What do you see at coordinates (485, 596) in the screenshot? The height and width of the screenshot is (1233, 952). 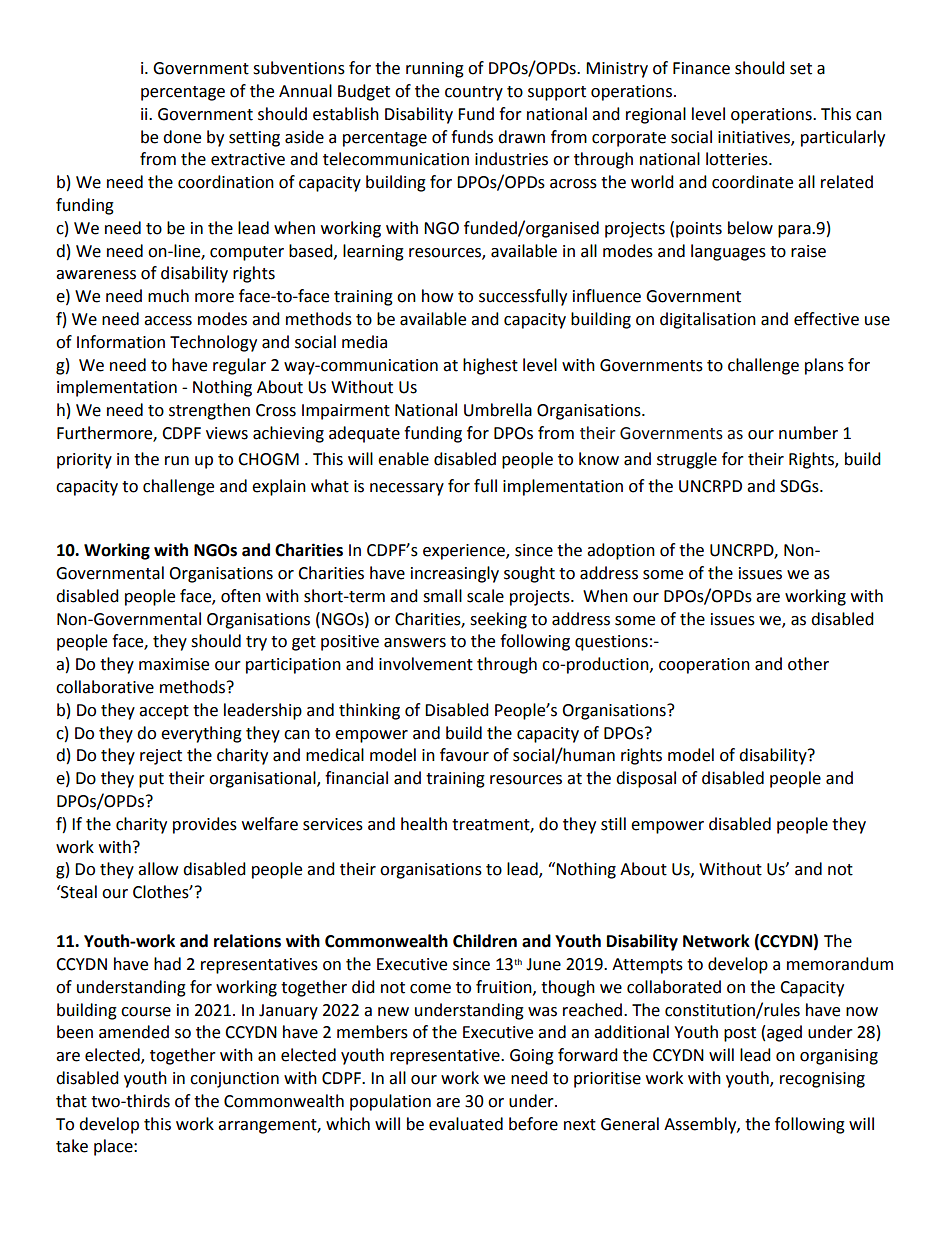 I see `scale` at bounding box center [485, 596].
